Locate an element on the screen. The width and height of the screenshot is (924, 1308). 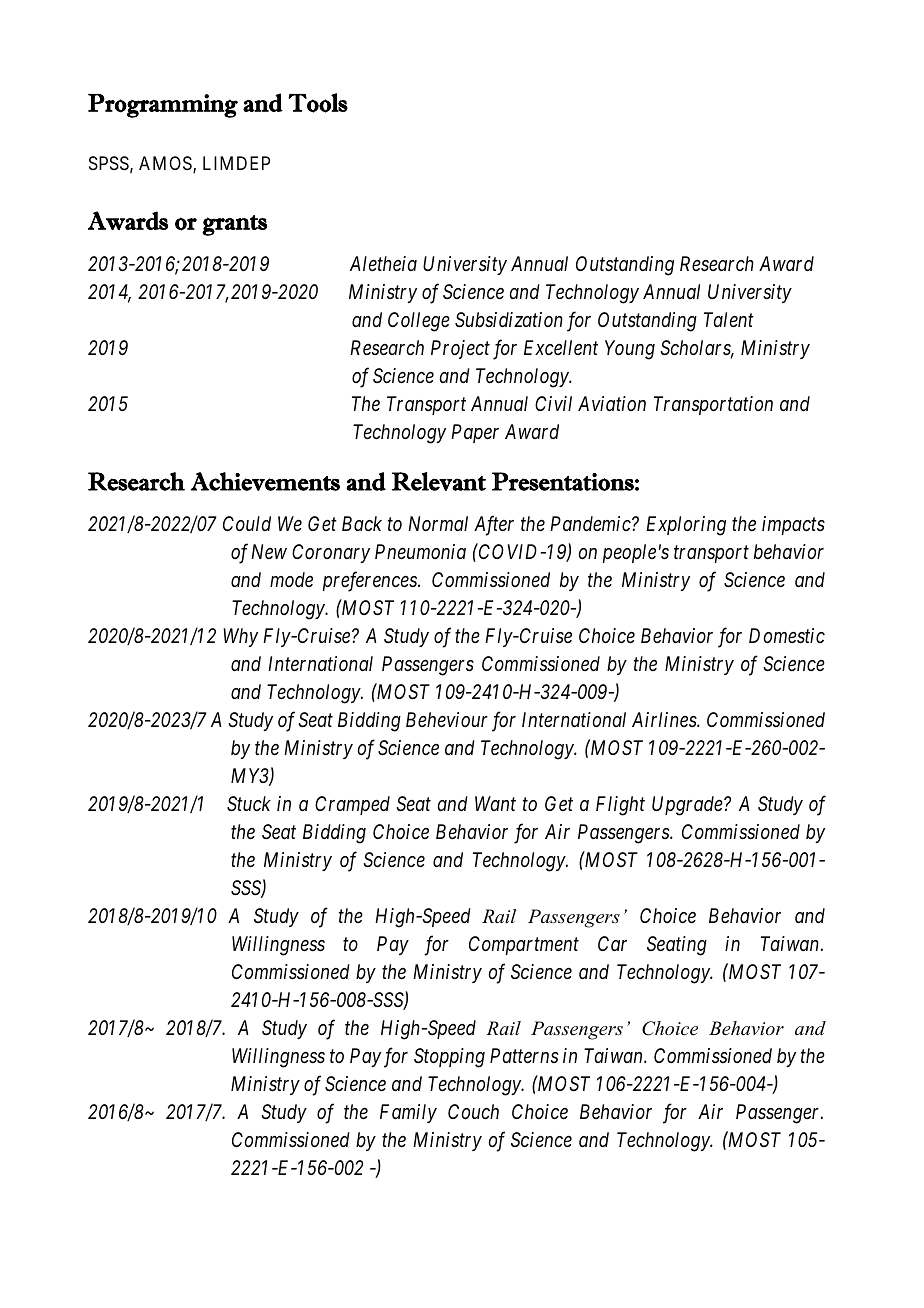
Stuck is located at coordinates (249, 804).
